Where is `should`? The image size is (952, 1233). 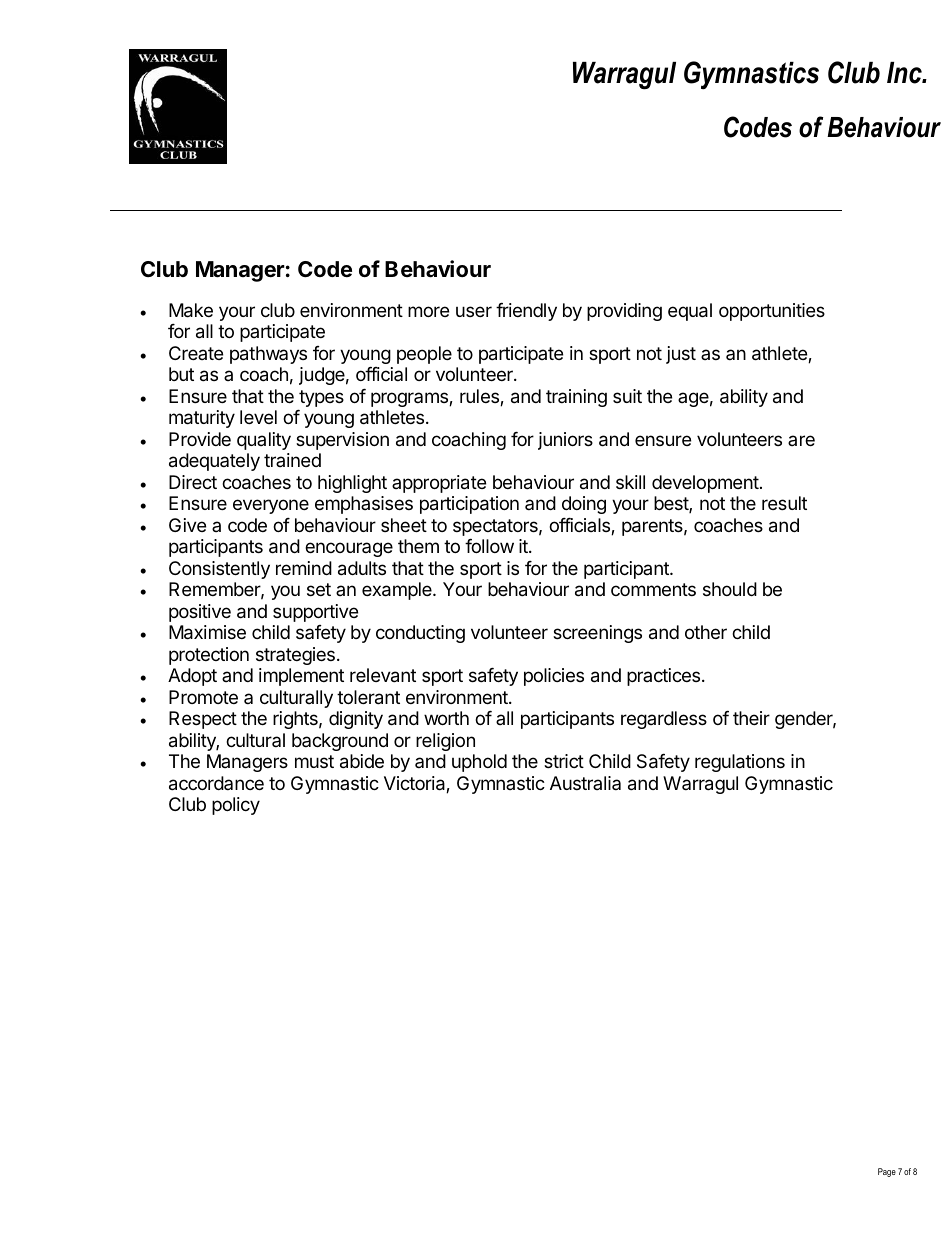
should is located at coordinates (730, 589).
